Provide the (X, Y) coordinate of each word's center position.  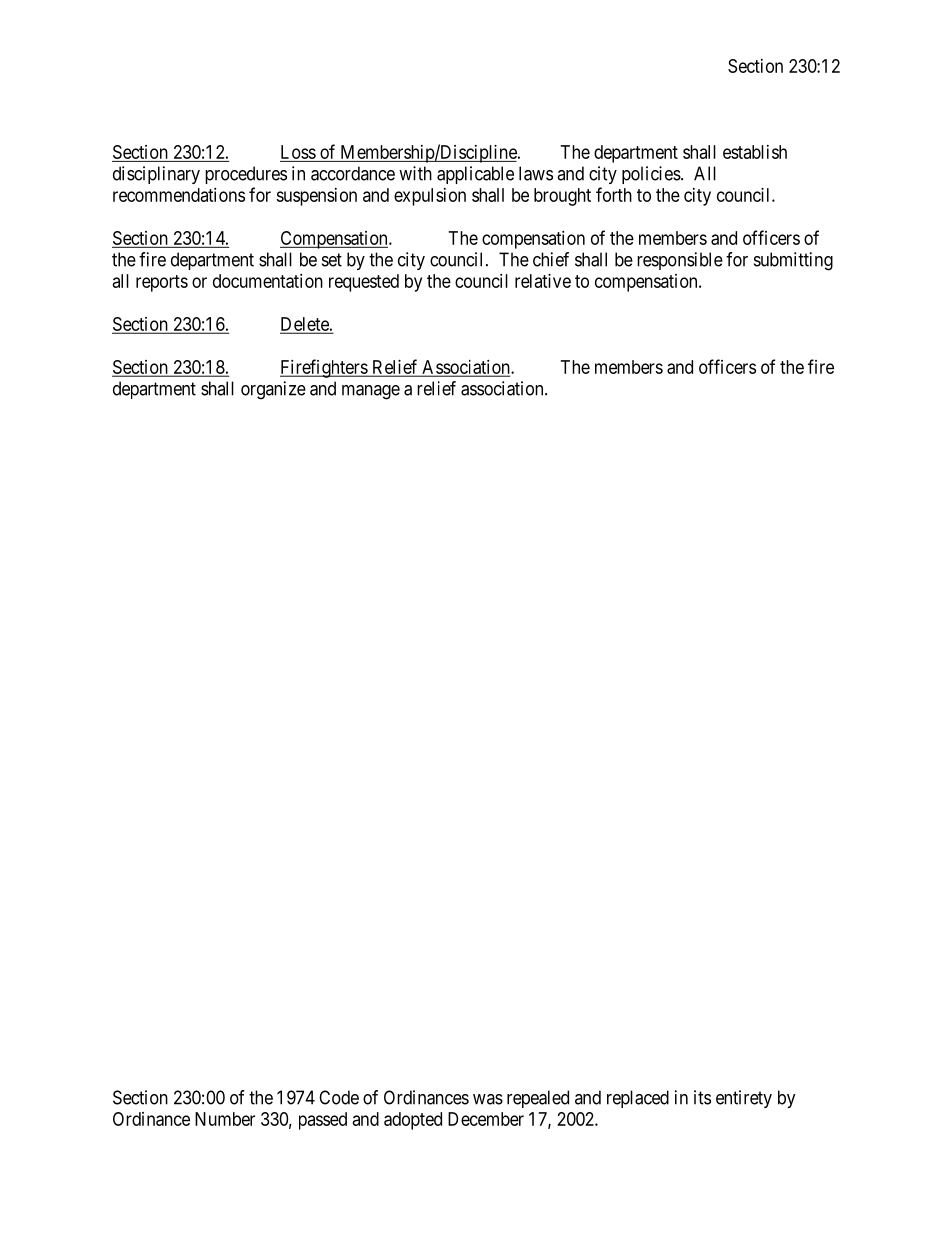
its (702, 1097)
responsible (680, 261)
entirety (744, 1099)
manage (371, 392)
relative (543, 281)
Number (225, 1119)
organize (273, 390)
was (488, 1099)
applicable (475, 175)
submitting (793, 261)
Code (339, 1097)
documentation (268, 281)
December (486, 1119)
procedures (246, 175)
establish (755, 152)
